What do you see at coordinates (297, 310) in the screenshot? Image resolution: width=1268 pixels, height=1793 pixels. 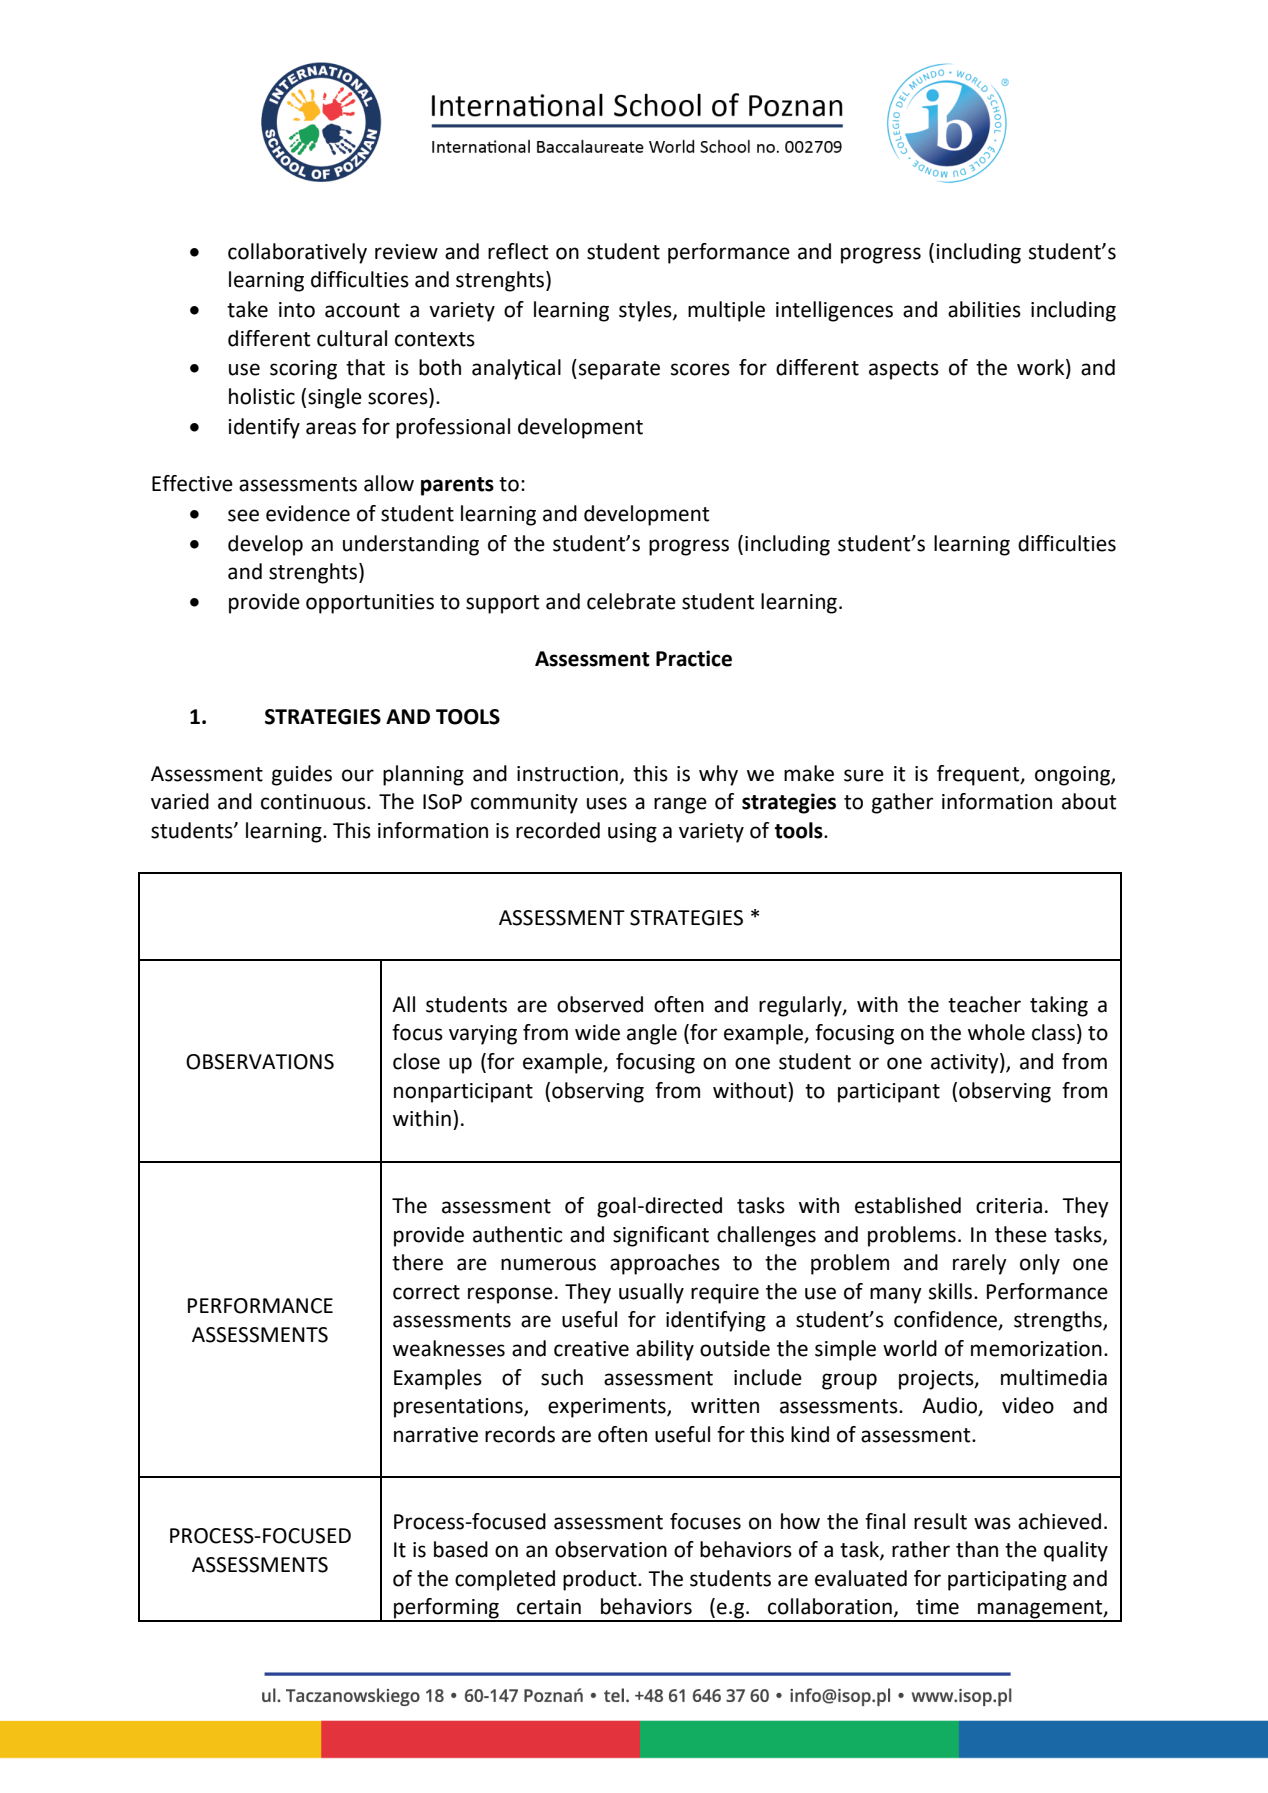 I see `into` at bounding box center [297, 310].
